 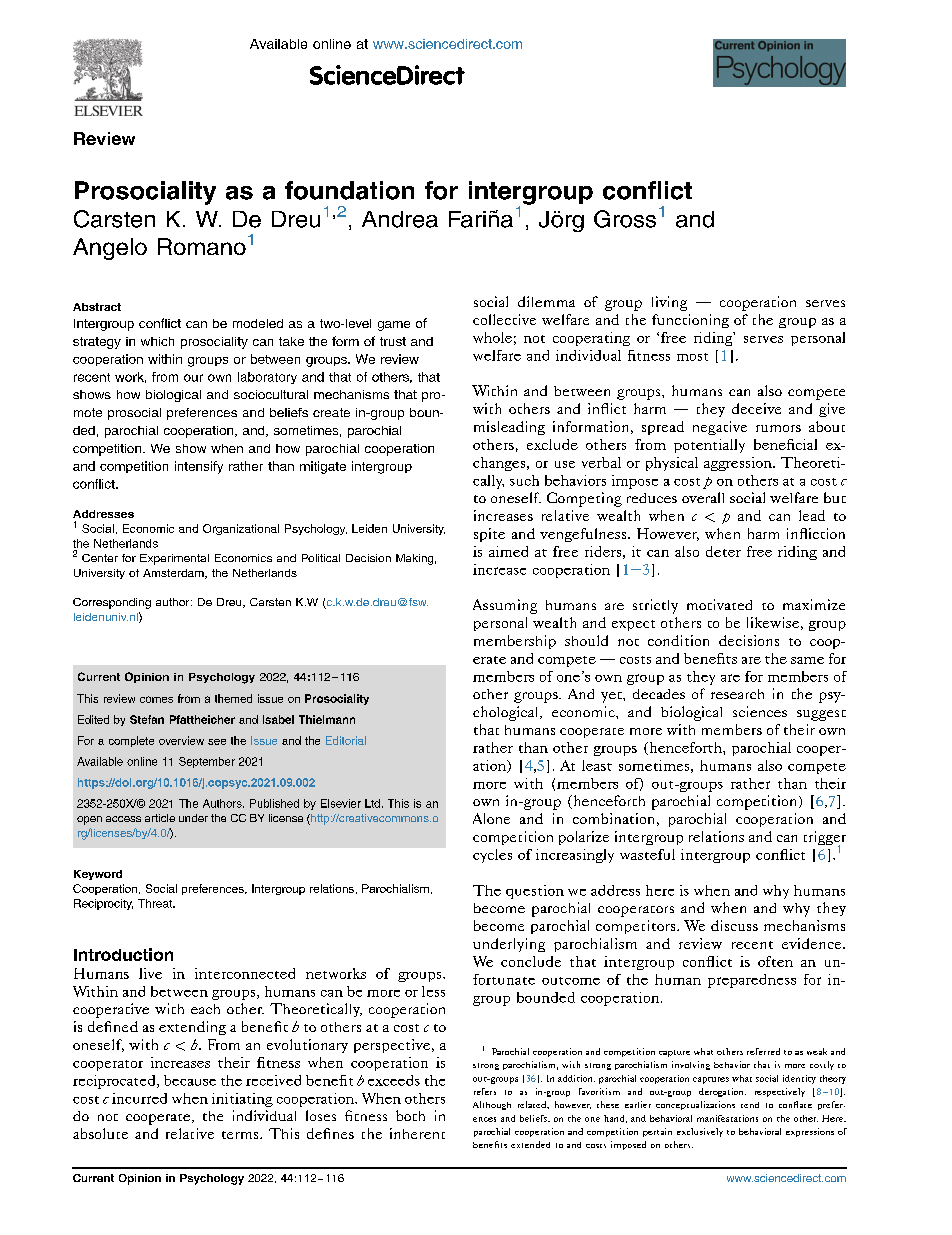 What do you see at coordinates (505, 606) in the screenshot?
I see `Assuming` at bounding box center [505, 606].
